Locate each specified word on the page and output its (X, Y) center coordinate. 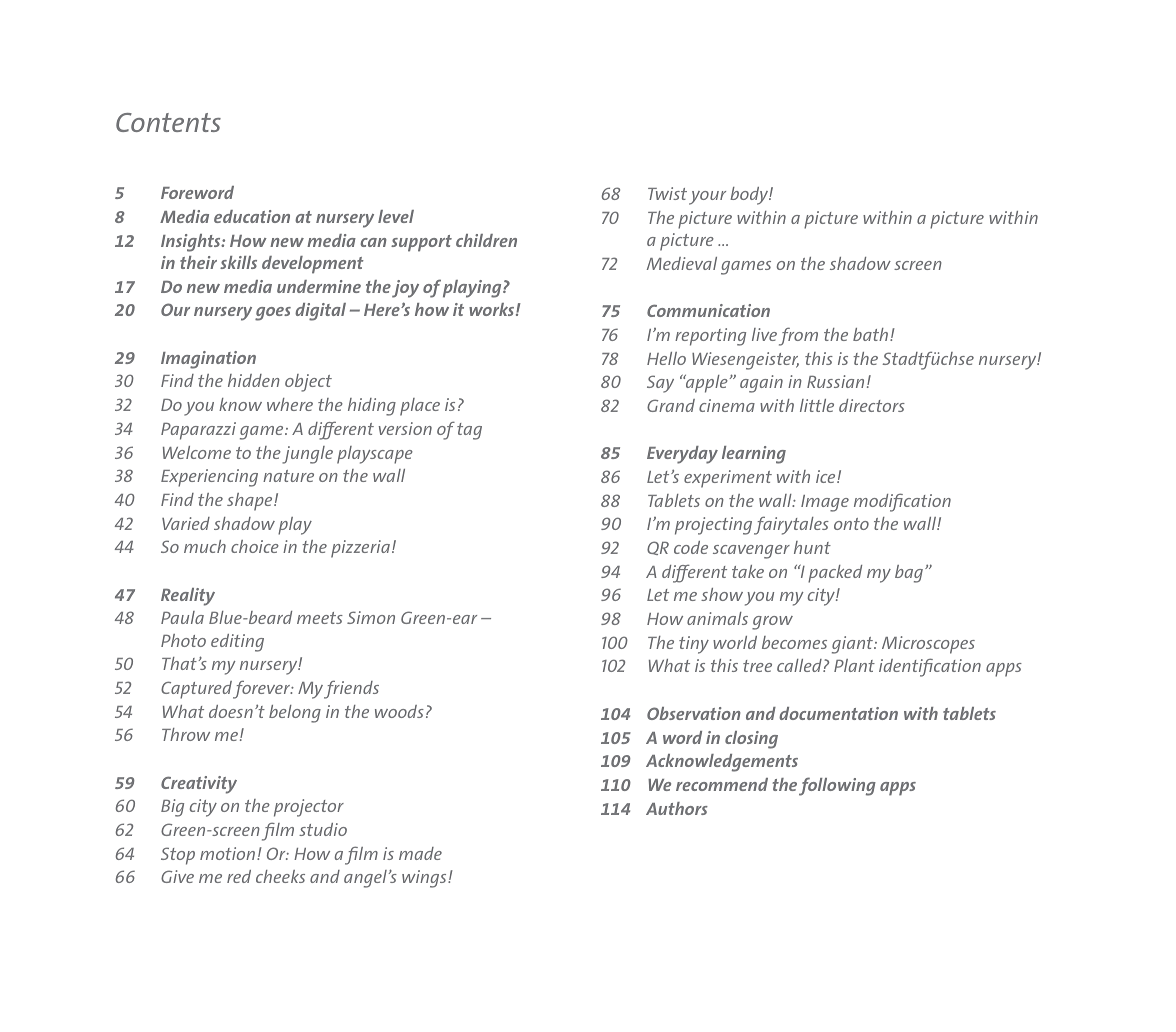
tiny (694, 645)
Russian (835, 381)
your (707, 198)
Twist (667, 193)
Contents (168, 122)
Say (660, 384)
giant (853, 645)
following (837, 786)
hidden (254, 380)
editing (237, 643)
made (420, 853)
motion (229, 853)
